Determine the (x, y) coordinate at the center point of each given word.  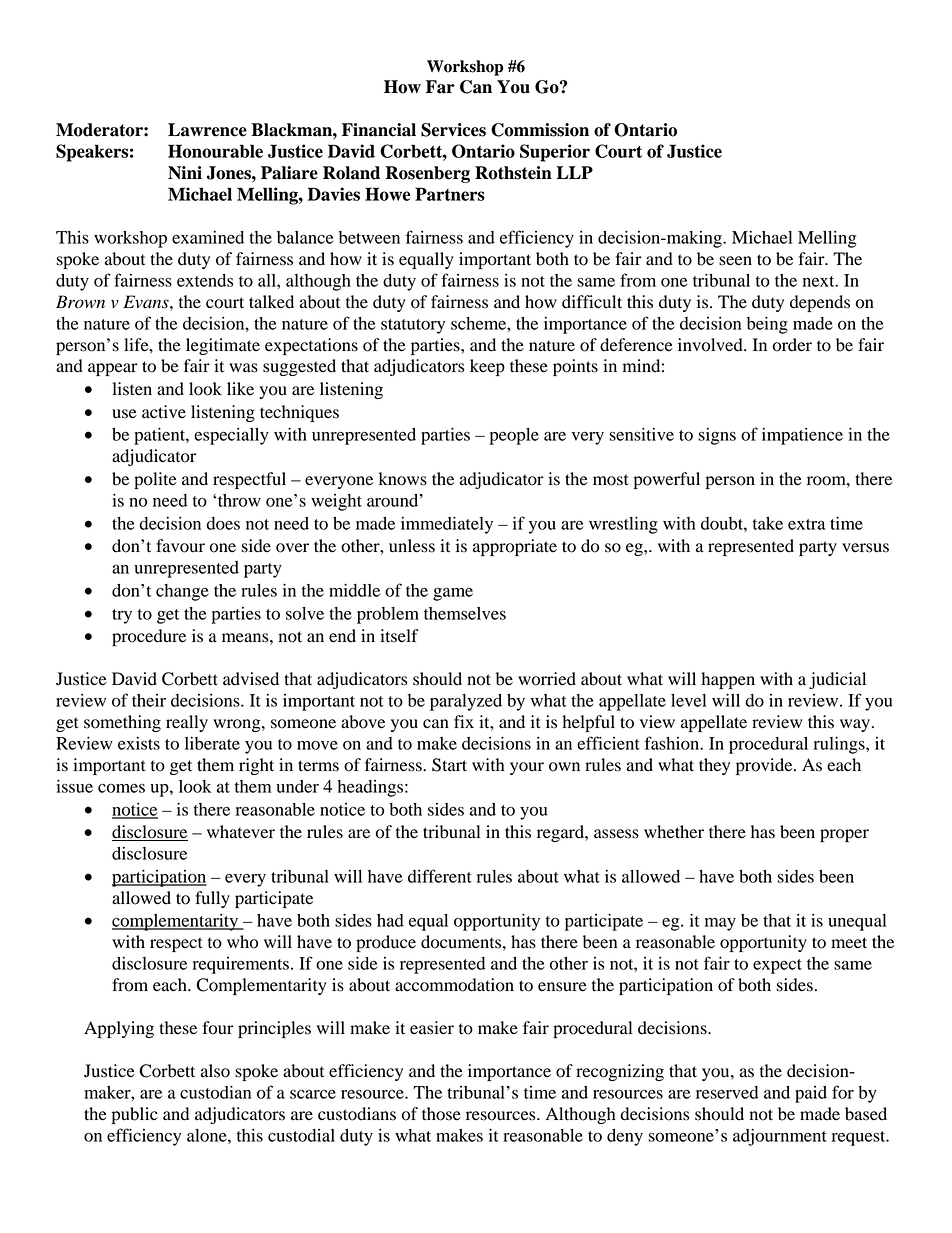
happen (728, 680)
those (441, 1114)
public (135, 1115)
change (182, 592)
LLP (574, 172)
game (453, 594)
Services (453, 130)
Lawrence (207, 130)
